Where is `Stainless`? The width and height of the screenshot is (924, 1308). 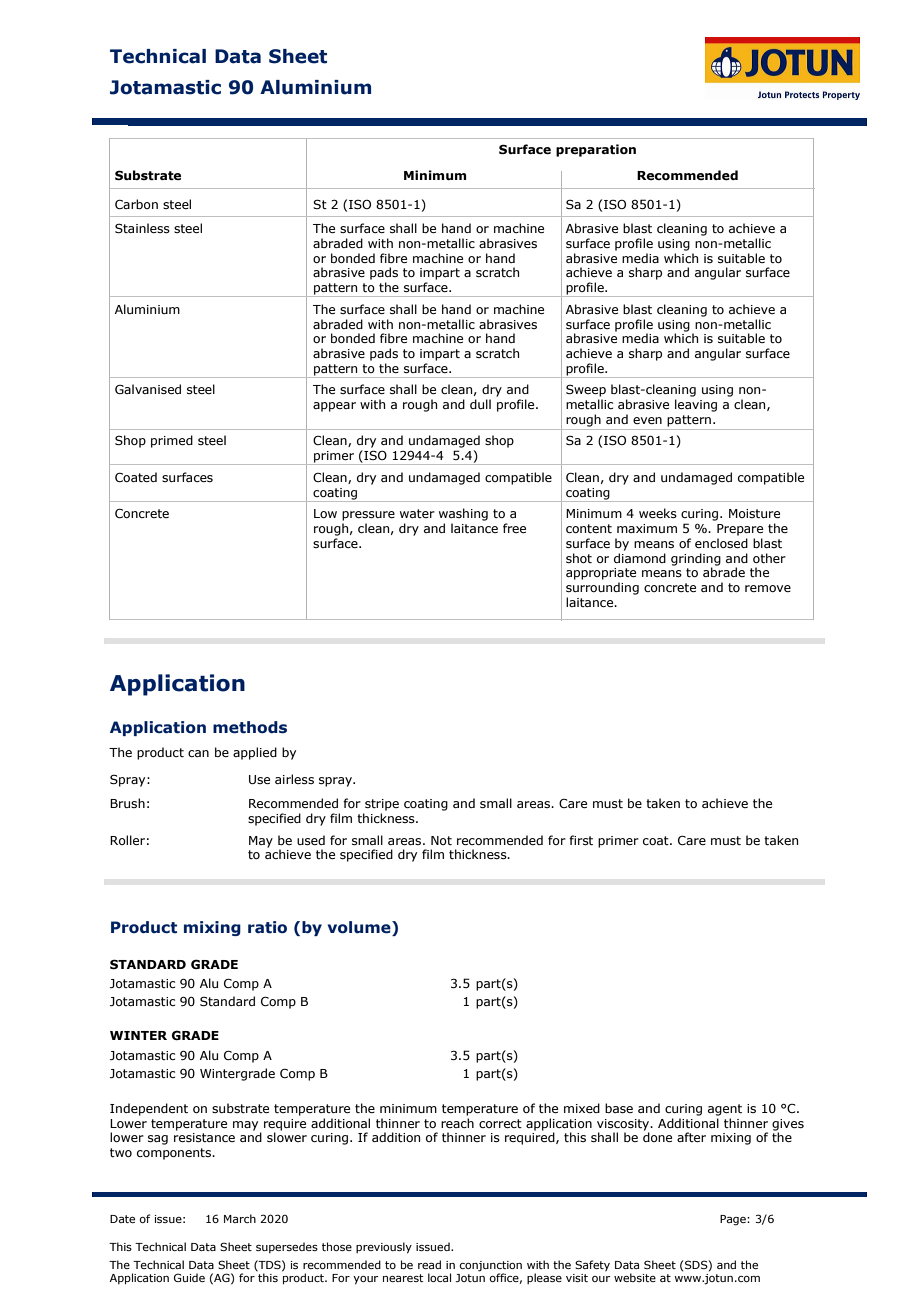
Stainless is located at coordinates (142, 228).
